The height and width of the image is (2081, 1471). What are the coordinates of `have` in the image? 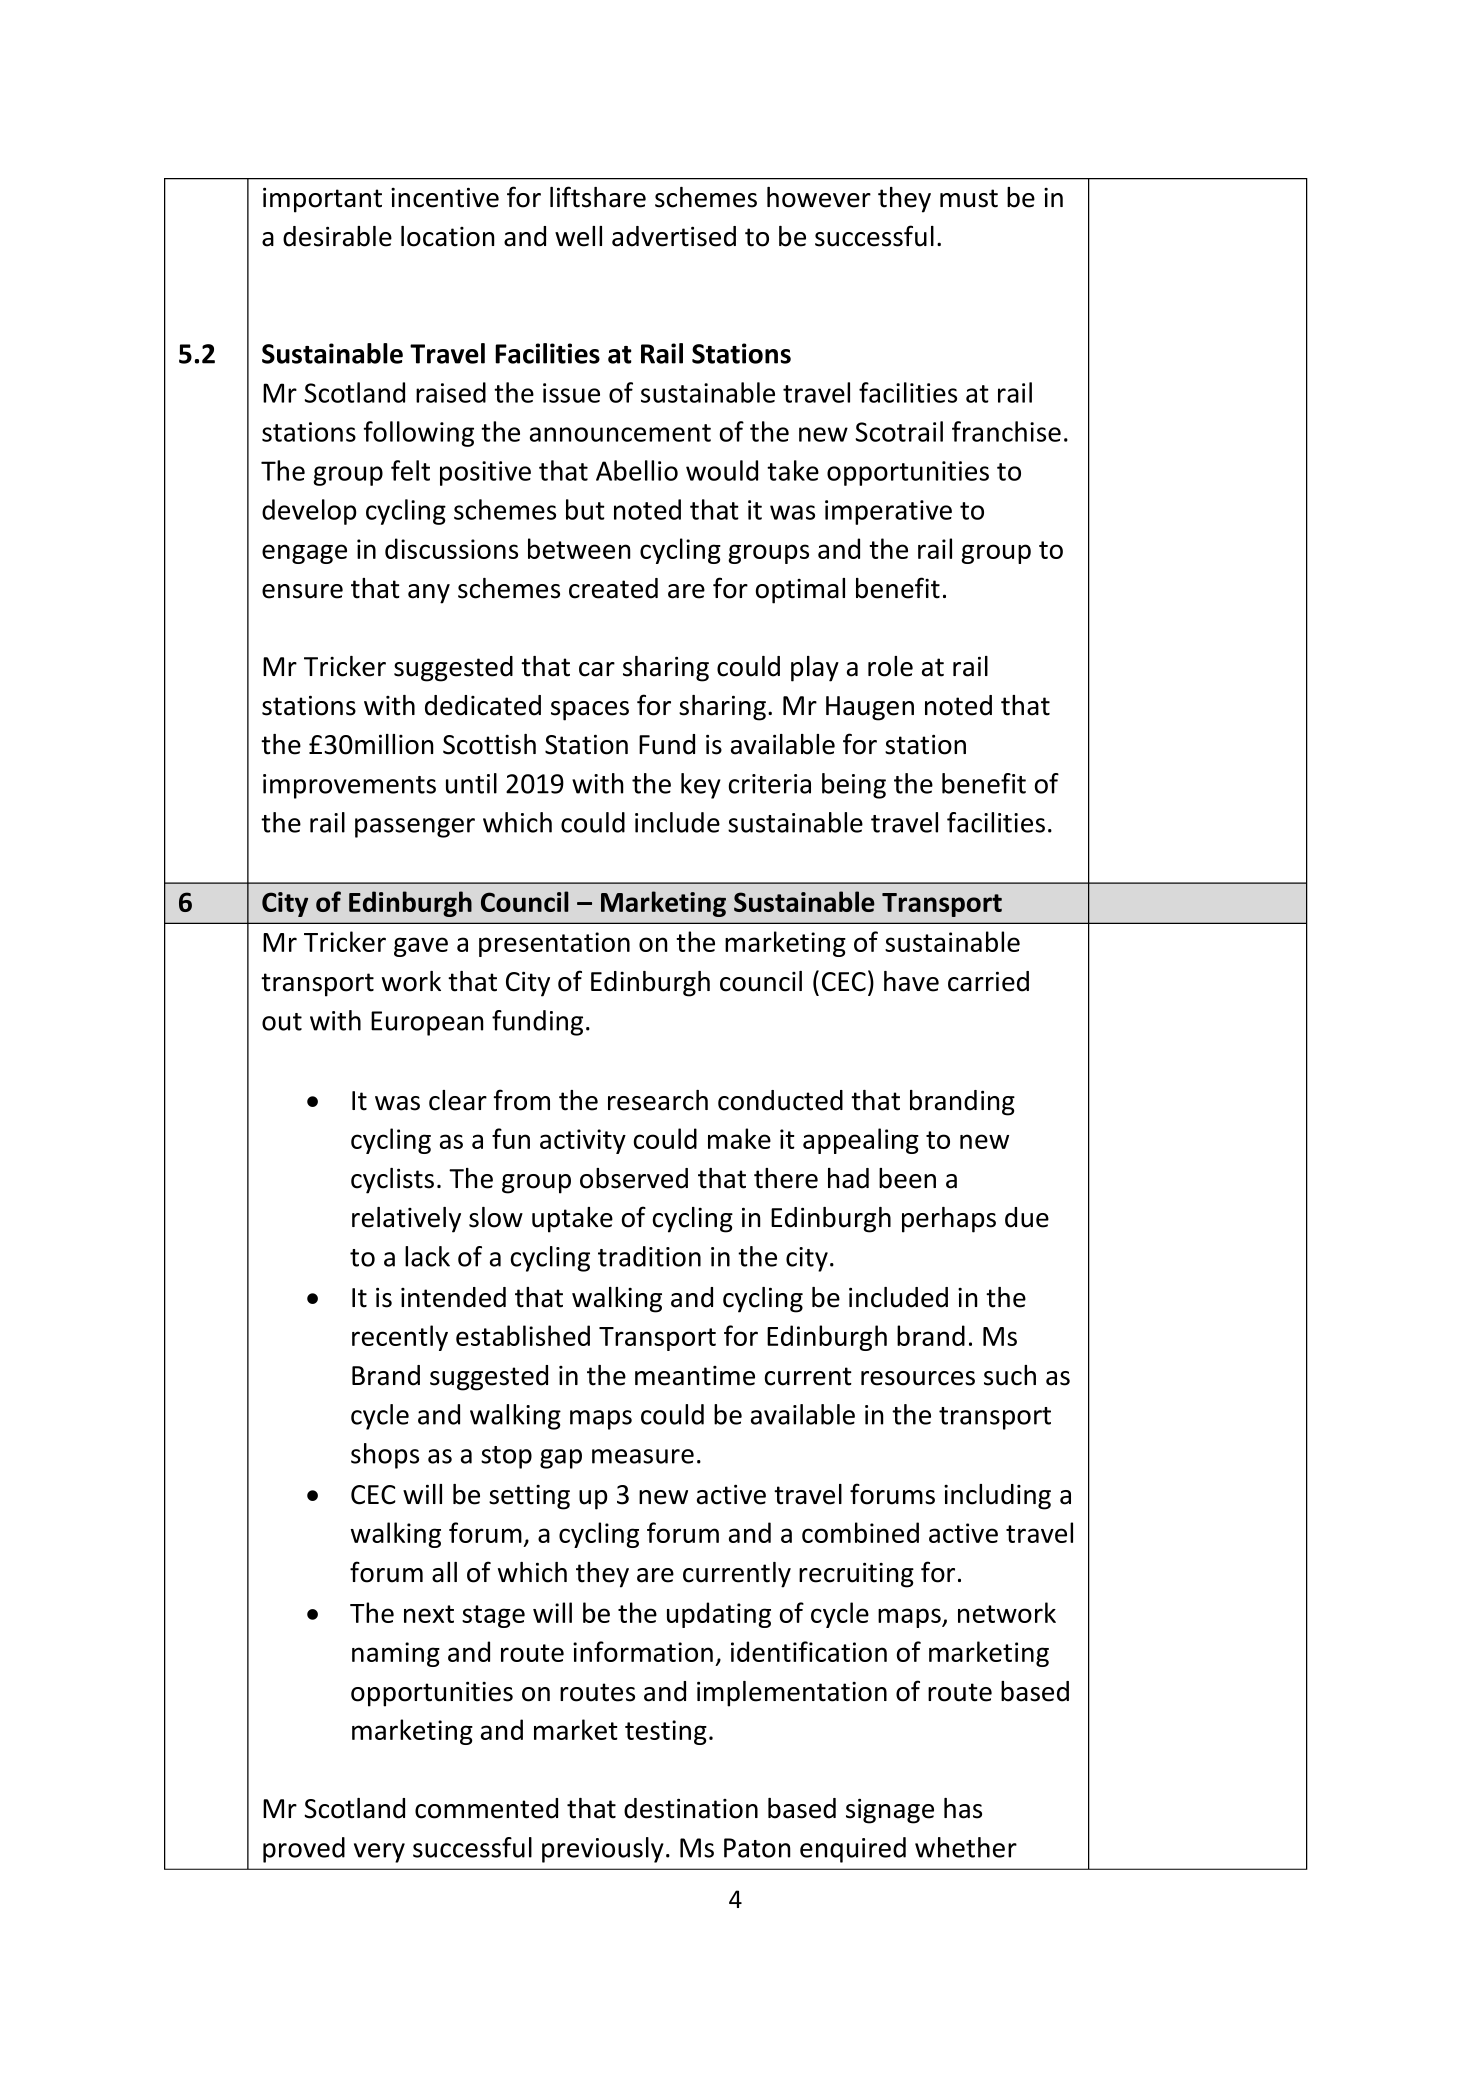 It's located at (911, 981).
